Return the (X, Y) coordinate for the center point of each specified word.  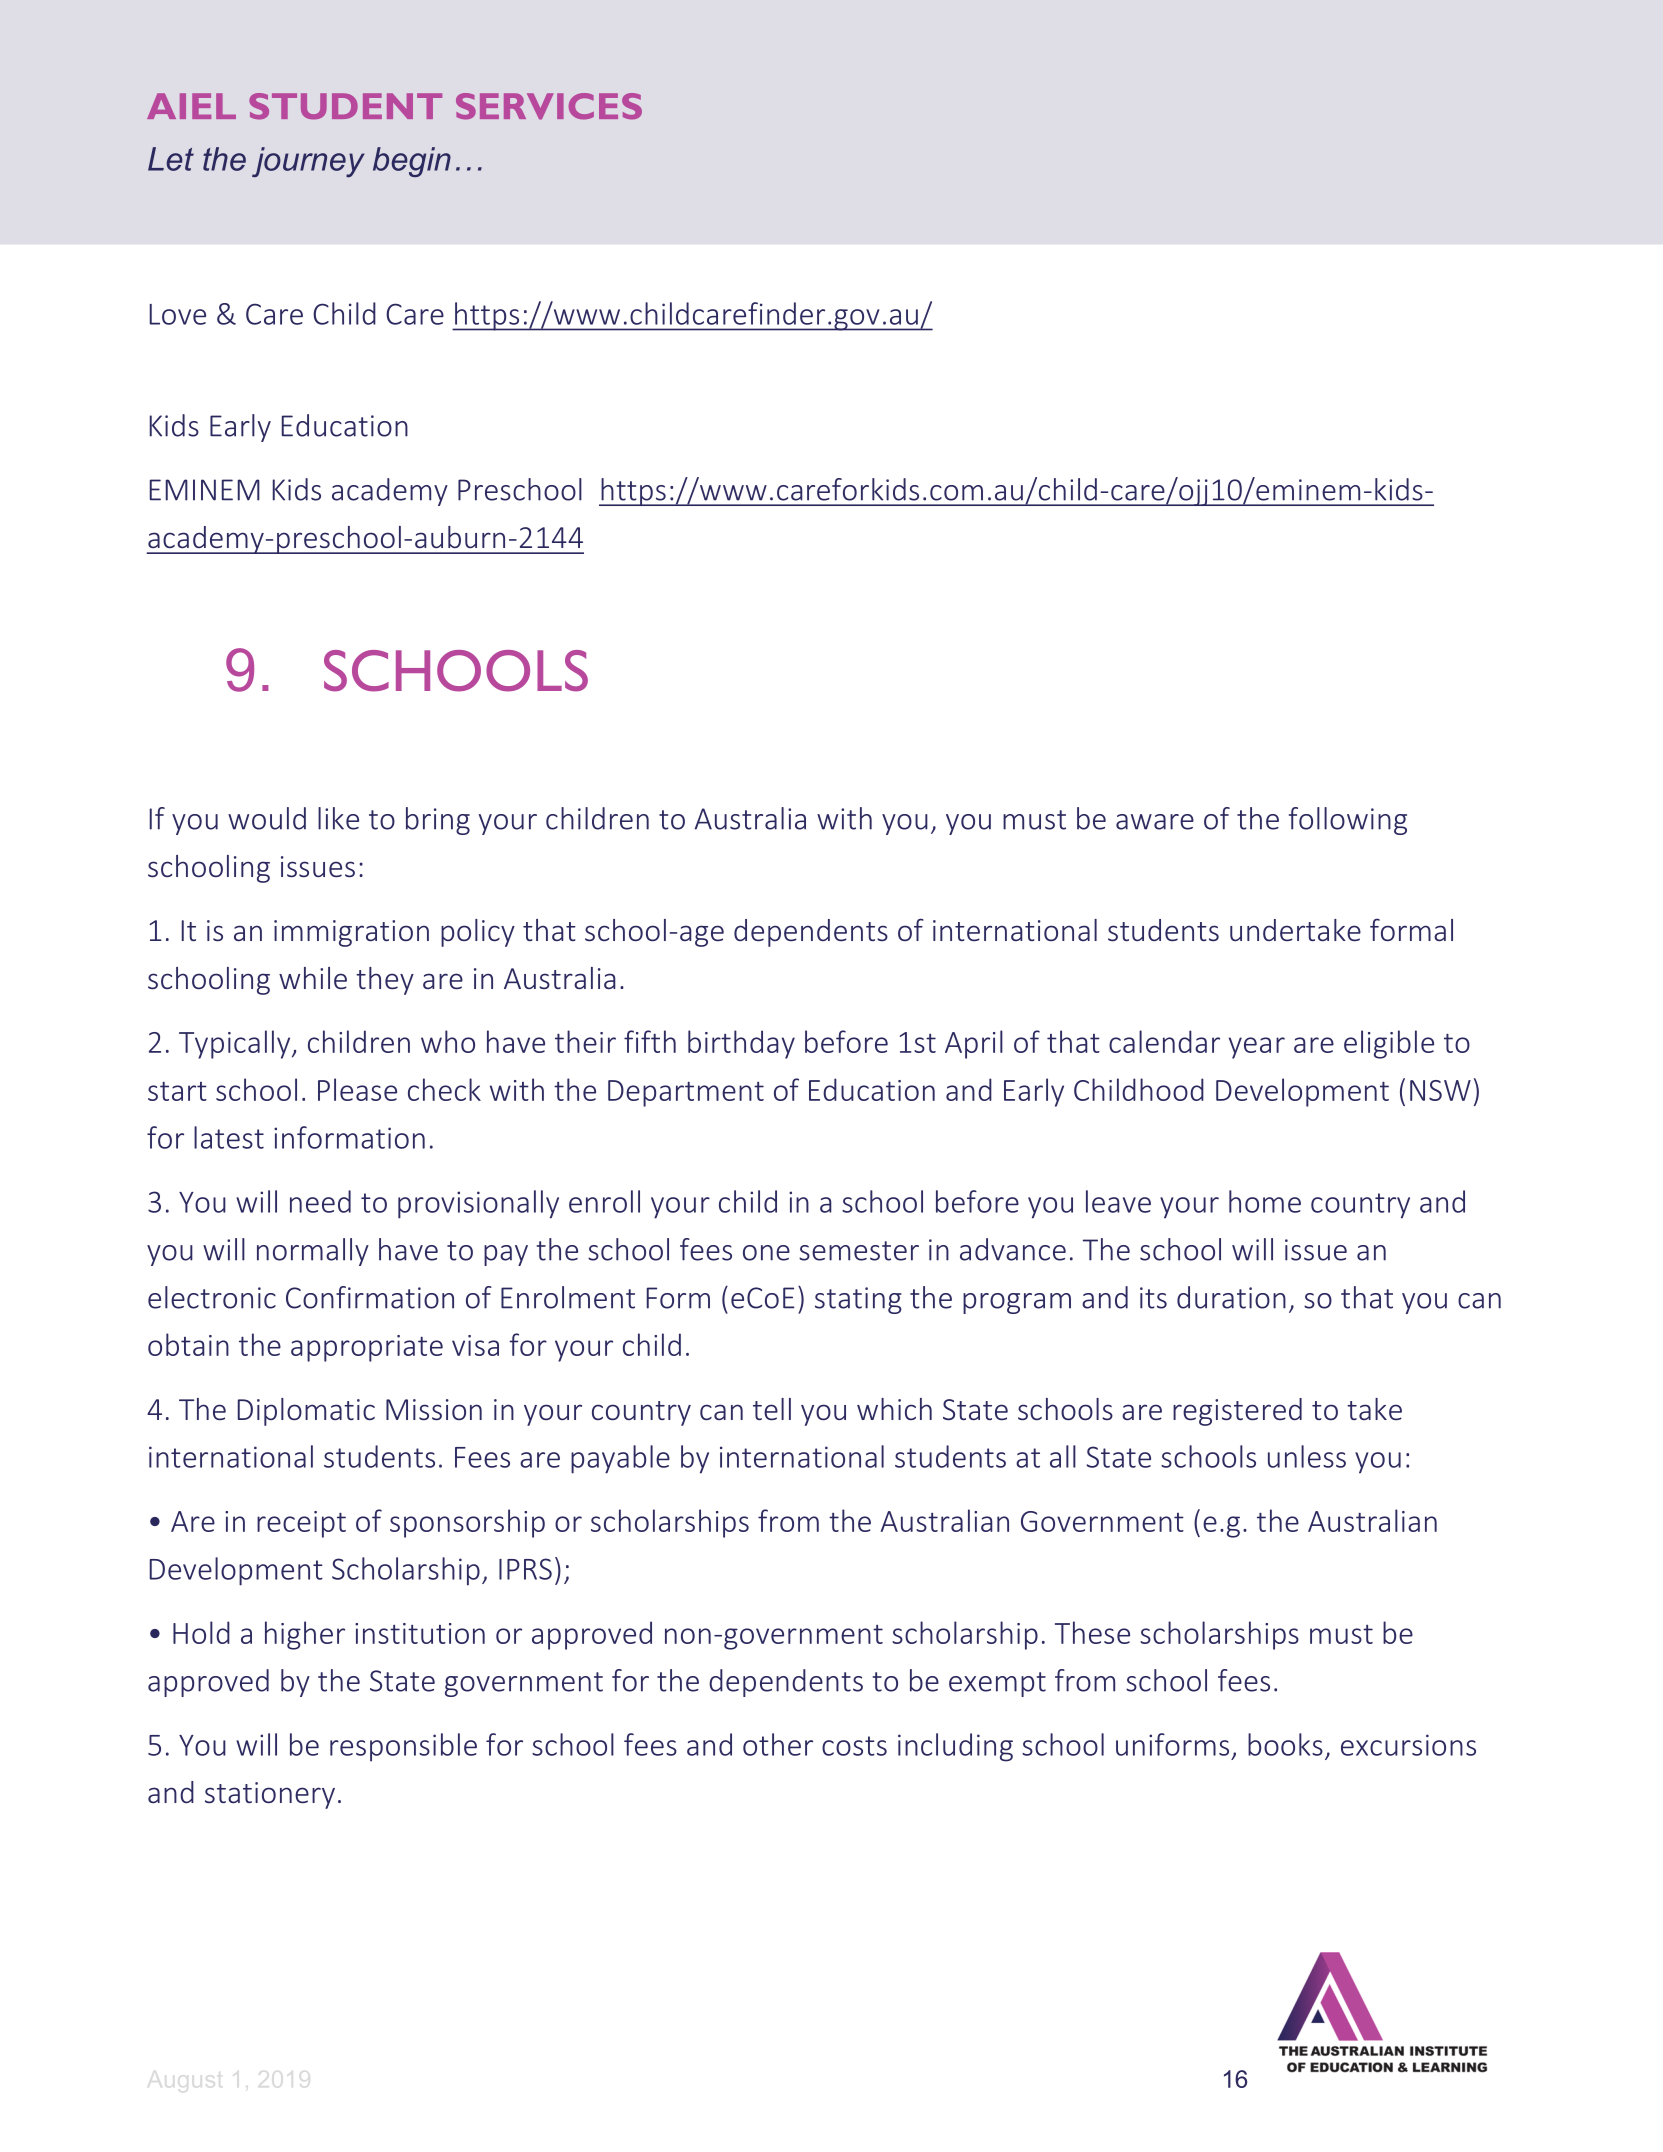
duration (1231, 1297)
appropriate (367, 1348)
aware (1155, 822)
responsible (403, 1747)
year (1257, 1048)
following (1348, 821)
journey (308, 162)
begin (412, 162)
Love (178, 314)
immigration (351, 933)
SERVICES (549, 106)
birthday (741, 1044)
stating (858, 1300)
